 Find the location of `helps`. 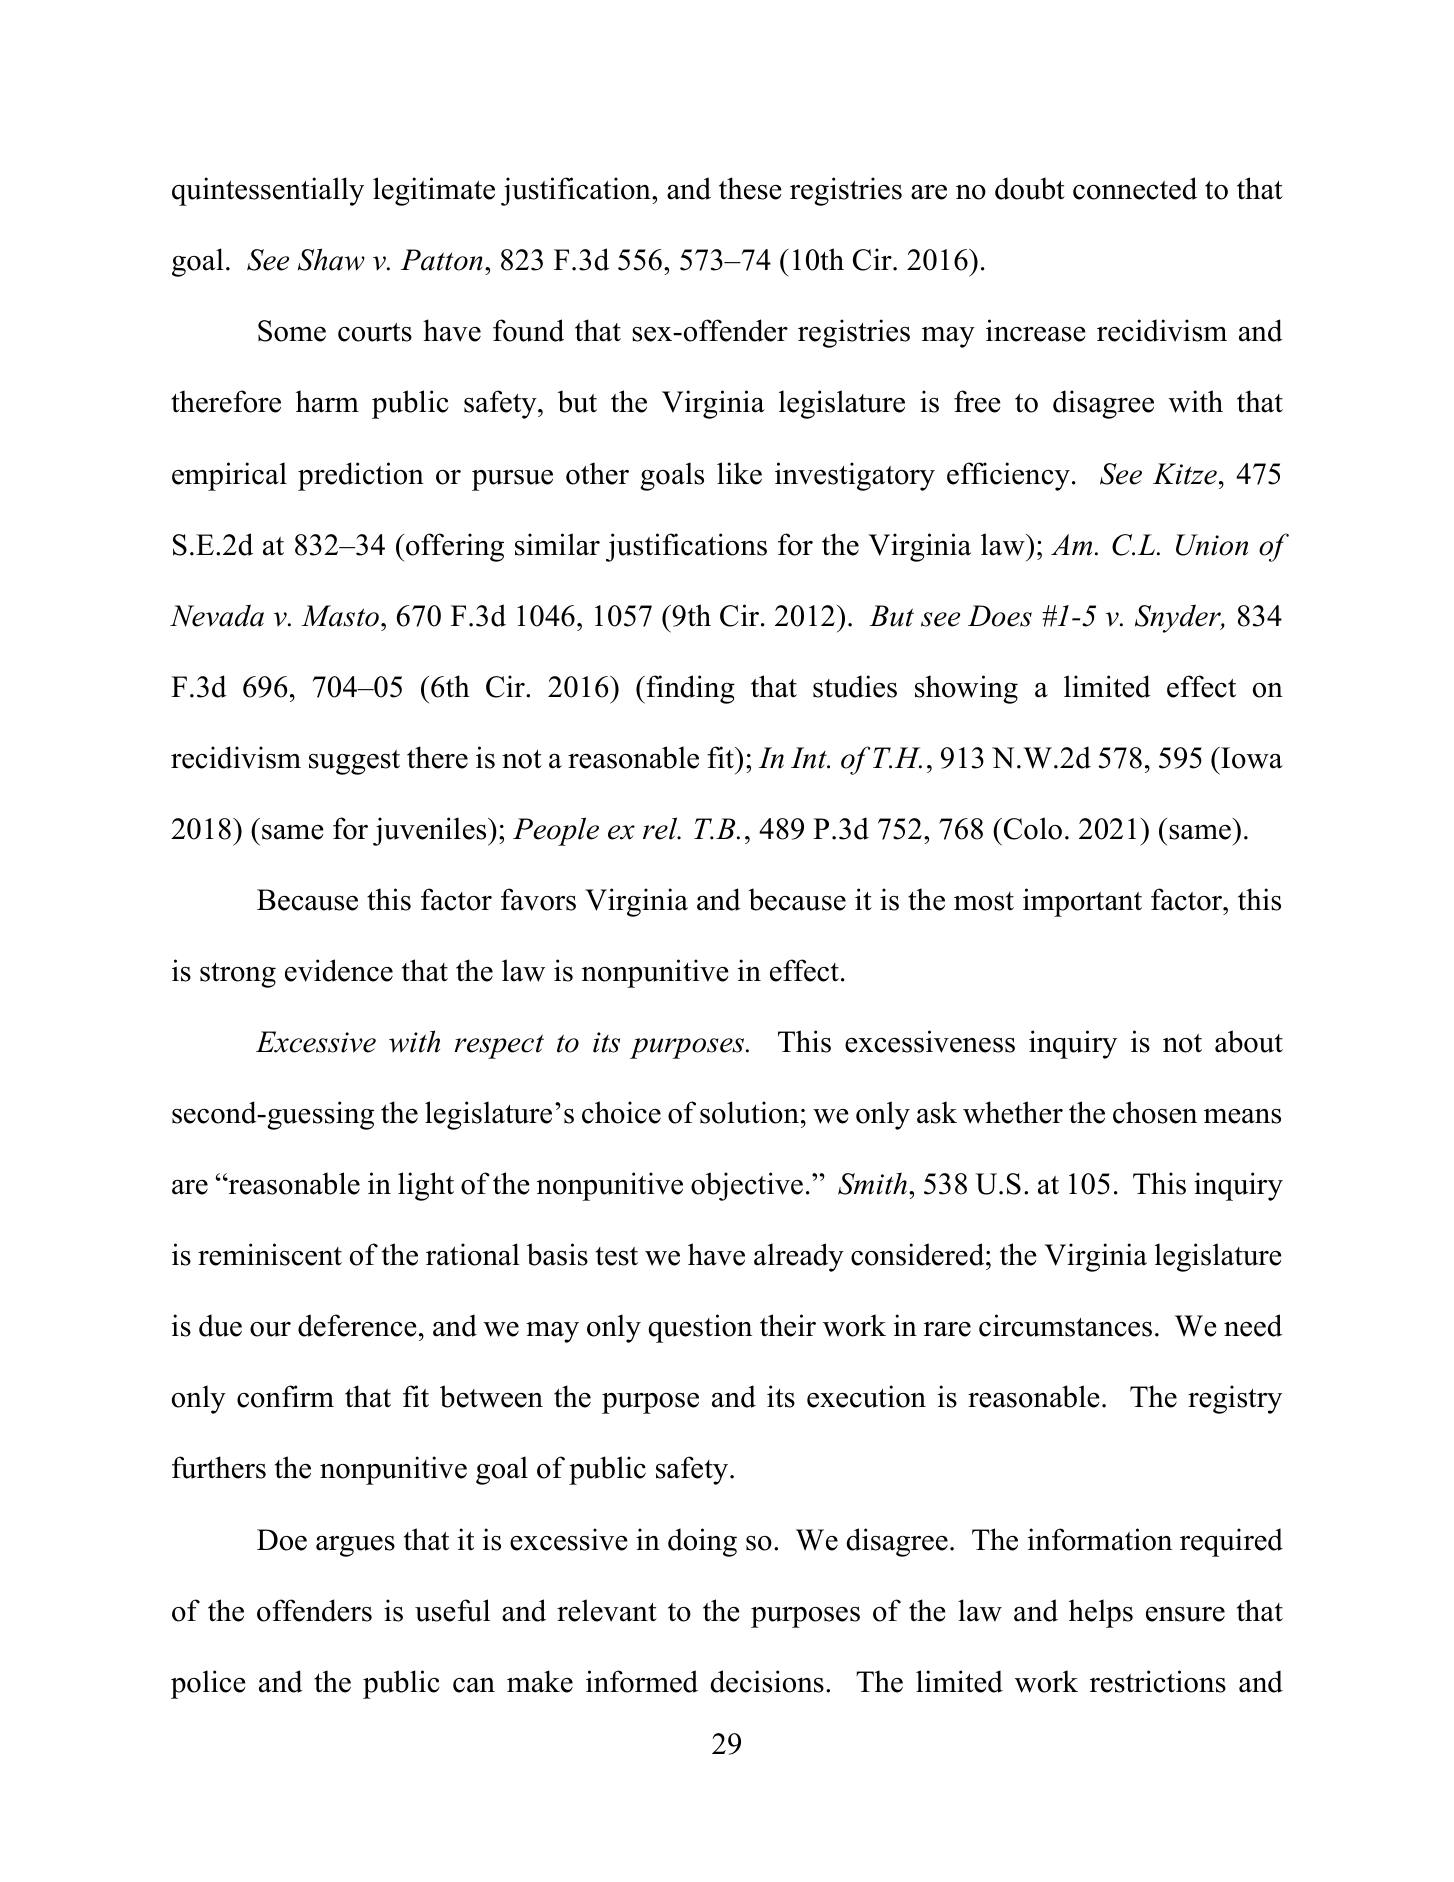

helps is located at coordinates (1101, 1613).
